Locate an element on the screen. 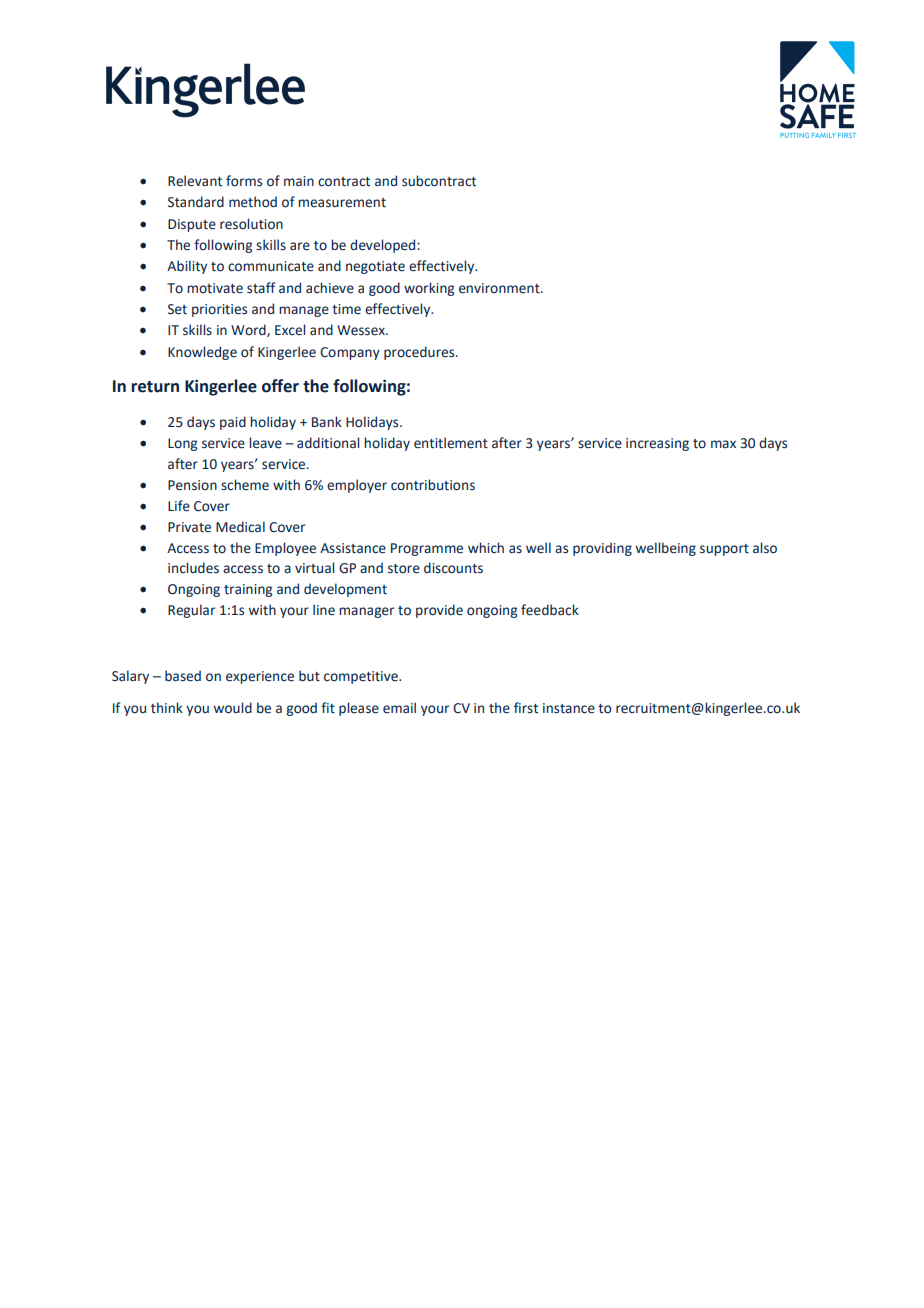 The width and height of the screenshot is (924, 1308). procedures is located at coordinates (420, 353).
